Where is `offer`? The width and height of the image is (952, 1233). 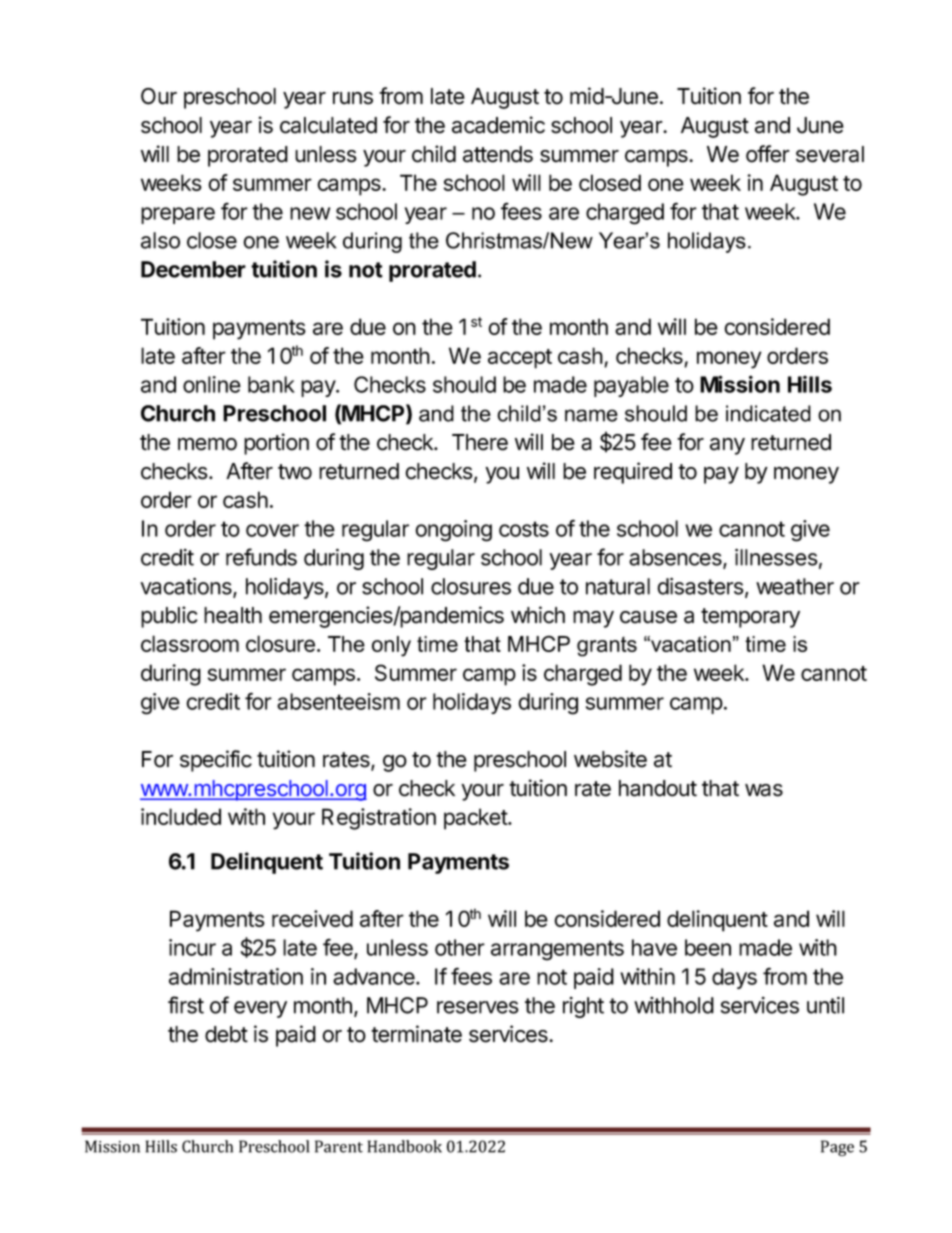
offer is located at coordinates (768, 154).
